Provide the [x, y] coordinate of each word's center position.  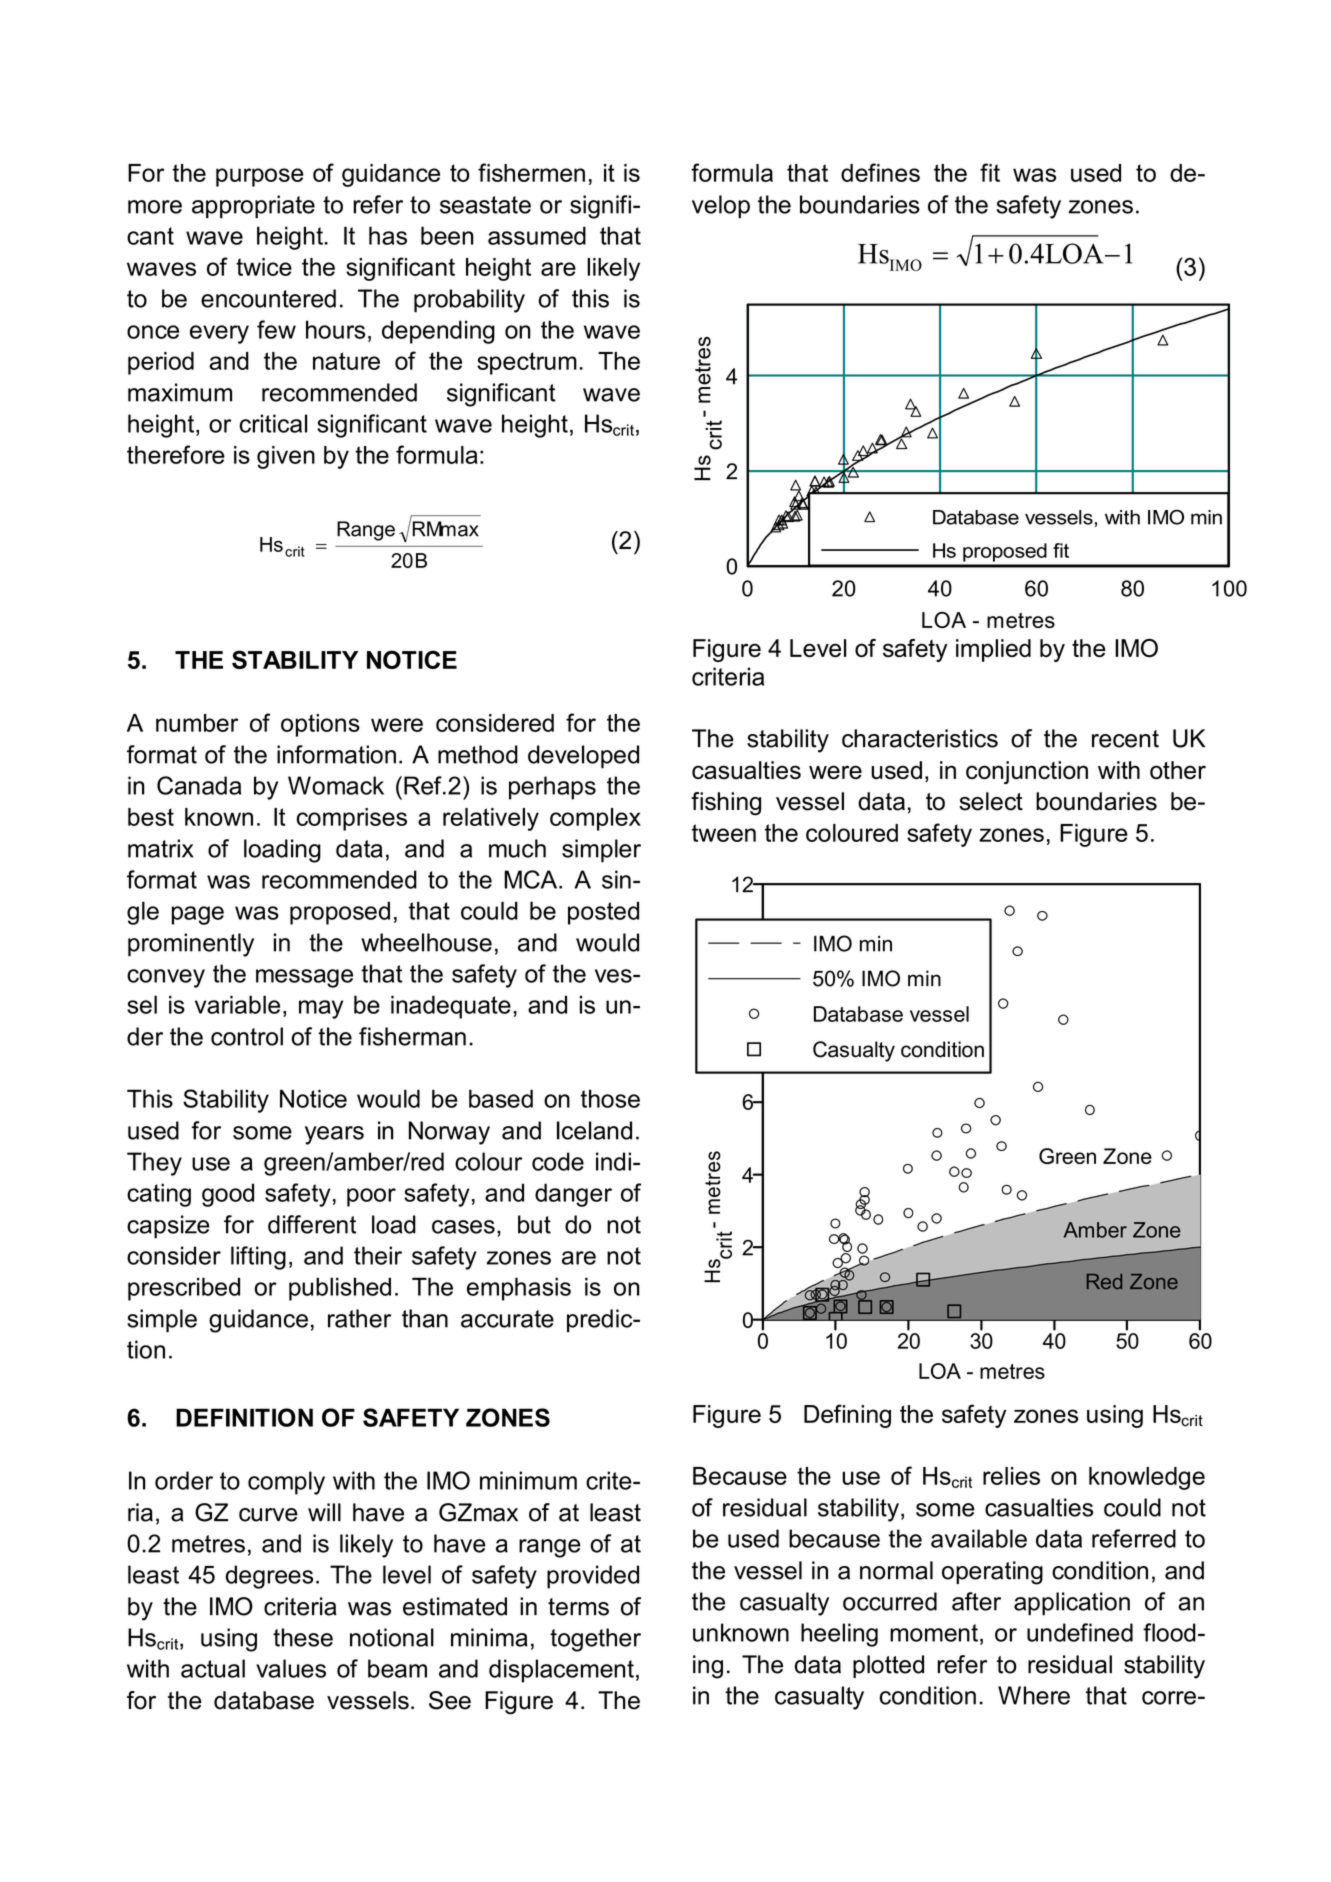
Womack [336, 785]
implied [993, 650]
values [291, 1668]
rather [359, 1318]
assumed [537, 235]
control [247, 1036]
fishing [726, 804]
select [991, 801]
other [1178, 770]
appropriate [253, 207]
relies [1011, 1476]
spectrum [527, 363]
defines [880, 172]
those [610, 1098]
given [286, 457]
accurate [507, 1319]
